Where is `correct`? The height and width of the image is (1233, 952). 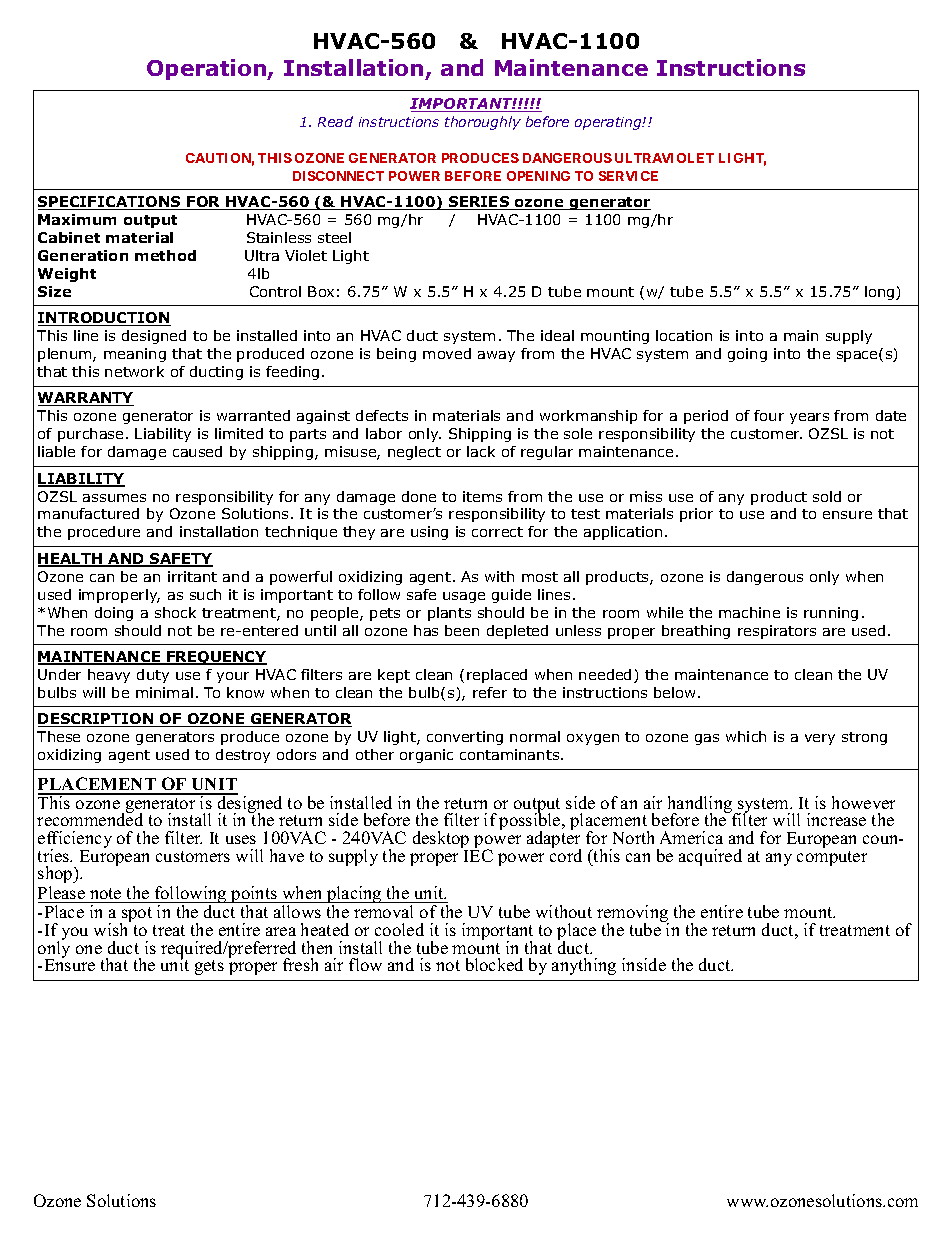
correct is located at coordinates (497, 532).
